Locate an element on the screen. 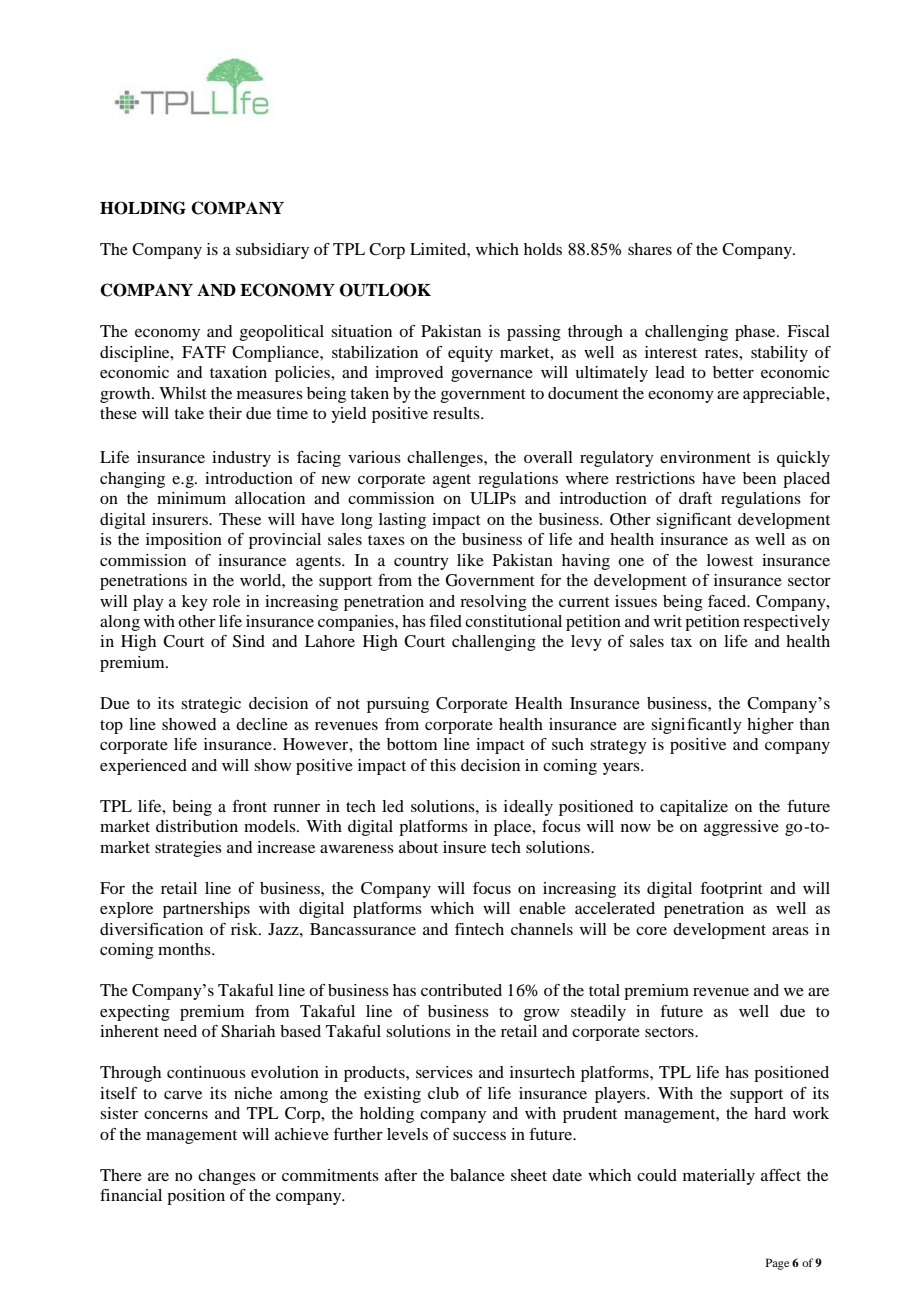 The height and width of the screenshot is (1305, 924). balance is located at coordinates (477, 1175).
